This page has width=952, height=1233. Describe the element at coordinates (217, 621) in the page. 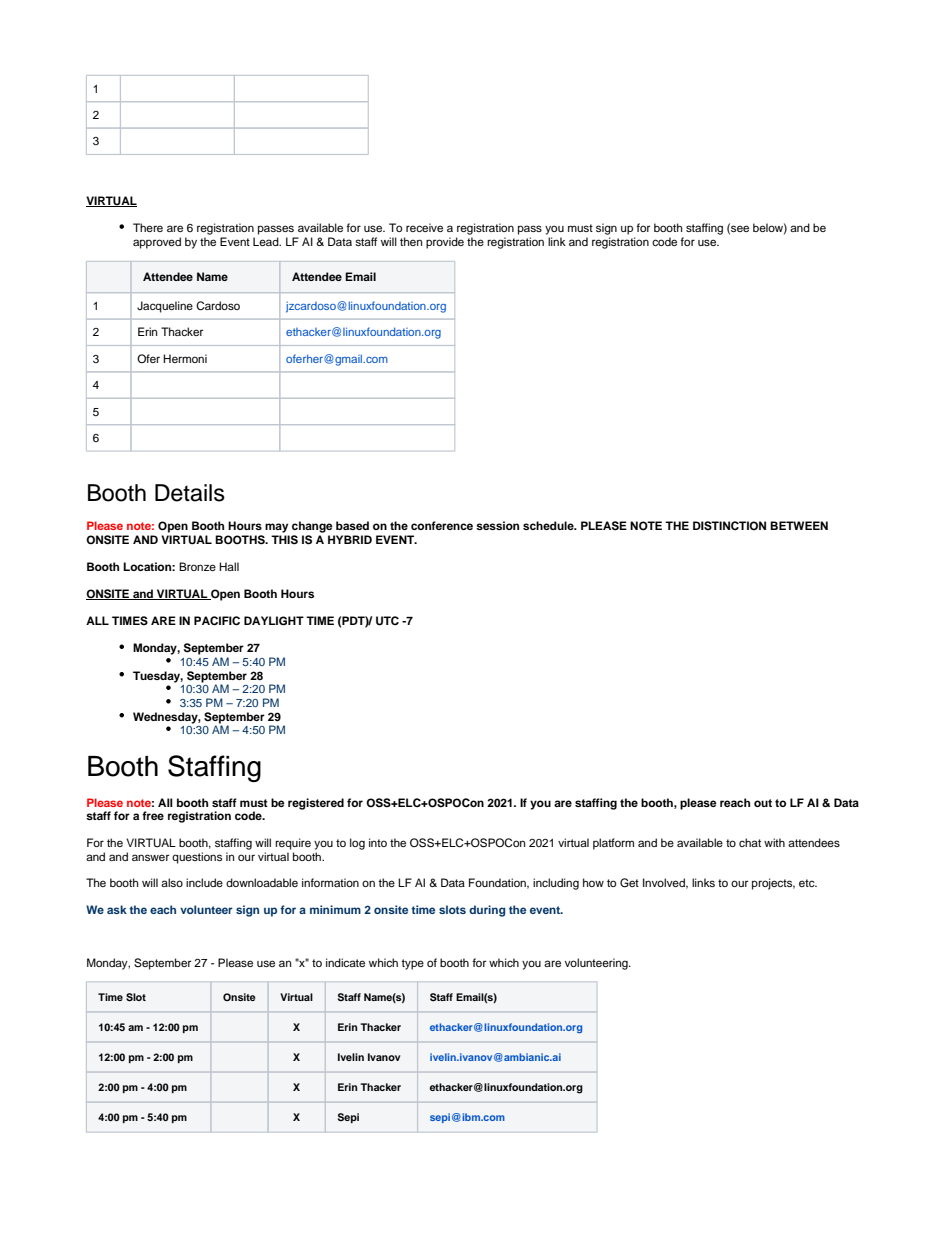

I see `PACIFIC` at that location.
